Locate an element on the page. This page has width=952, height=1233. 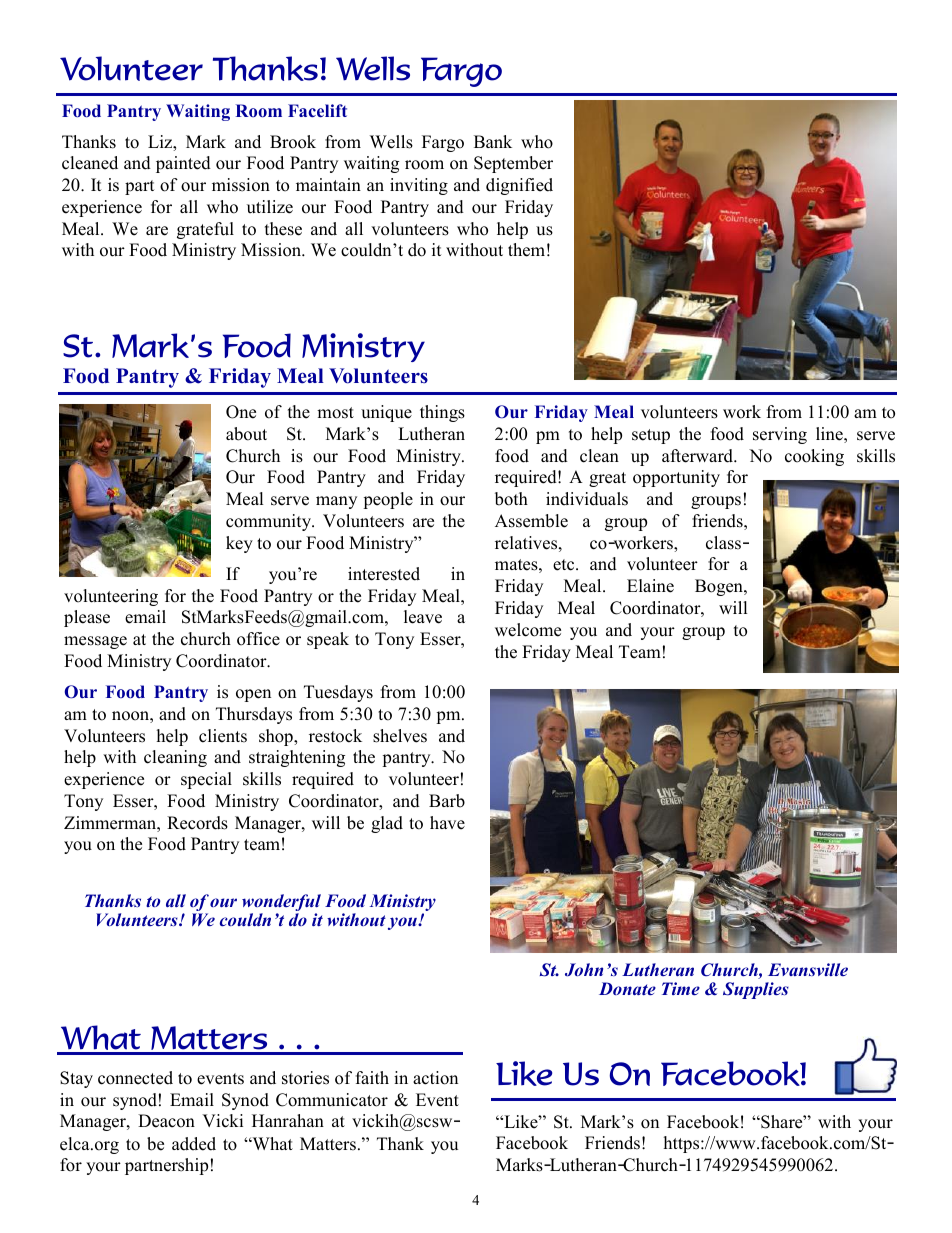
serving is located at coordinates (780, 435).
